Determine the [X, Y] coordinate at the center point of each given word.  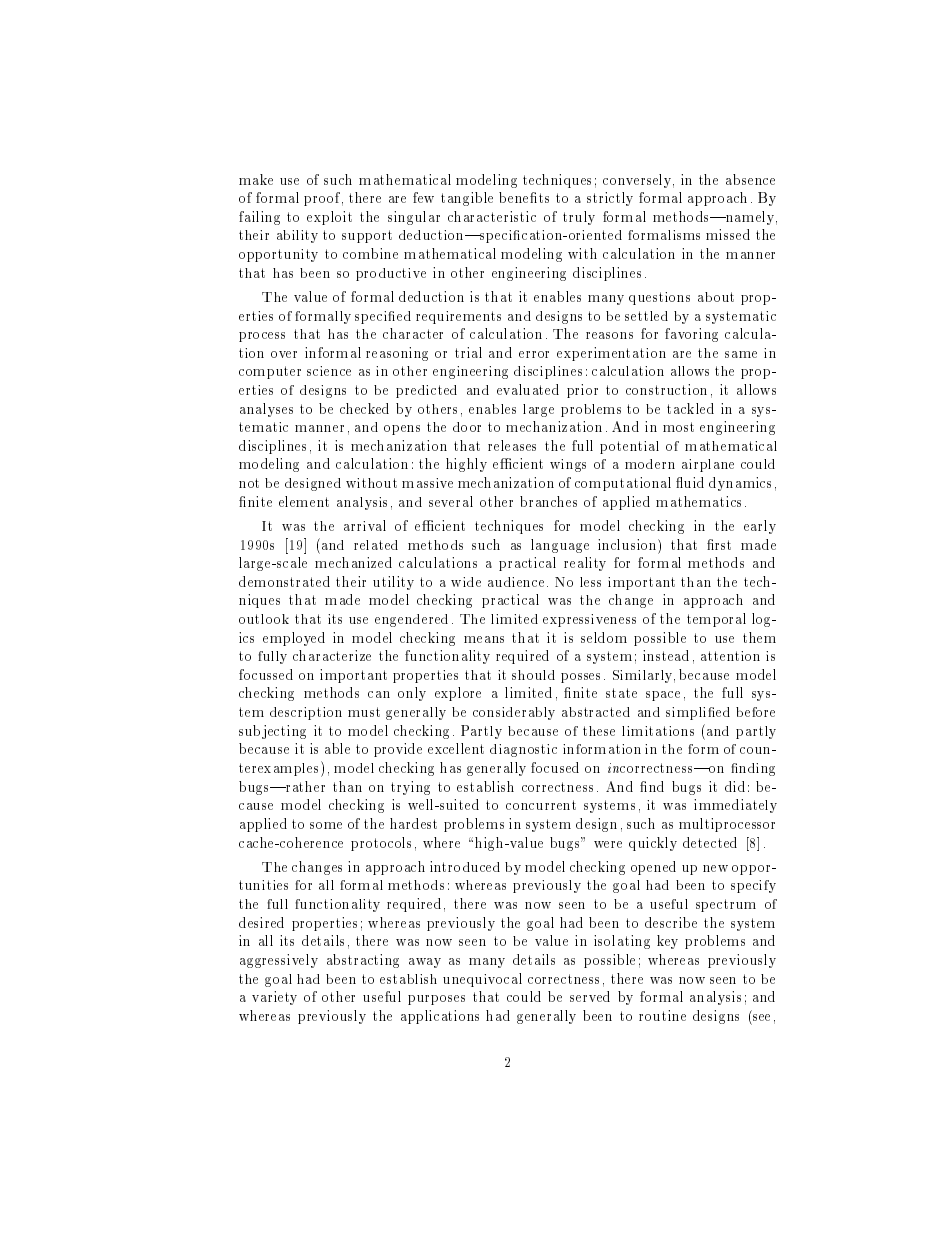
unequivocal [482, 980]
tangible [467, 199]
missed [728, 234]
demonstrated [284, 581]
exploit [329, 218]
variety [274, 998]
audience [516, 582]
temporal [716, 620]
